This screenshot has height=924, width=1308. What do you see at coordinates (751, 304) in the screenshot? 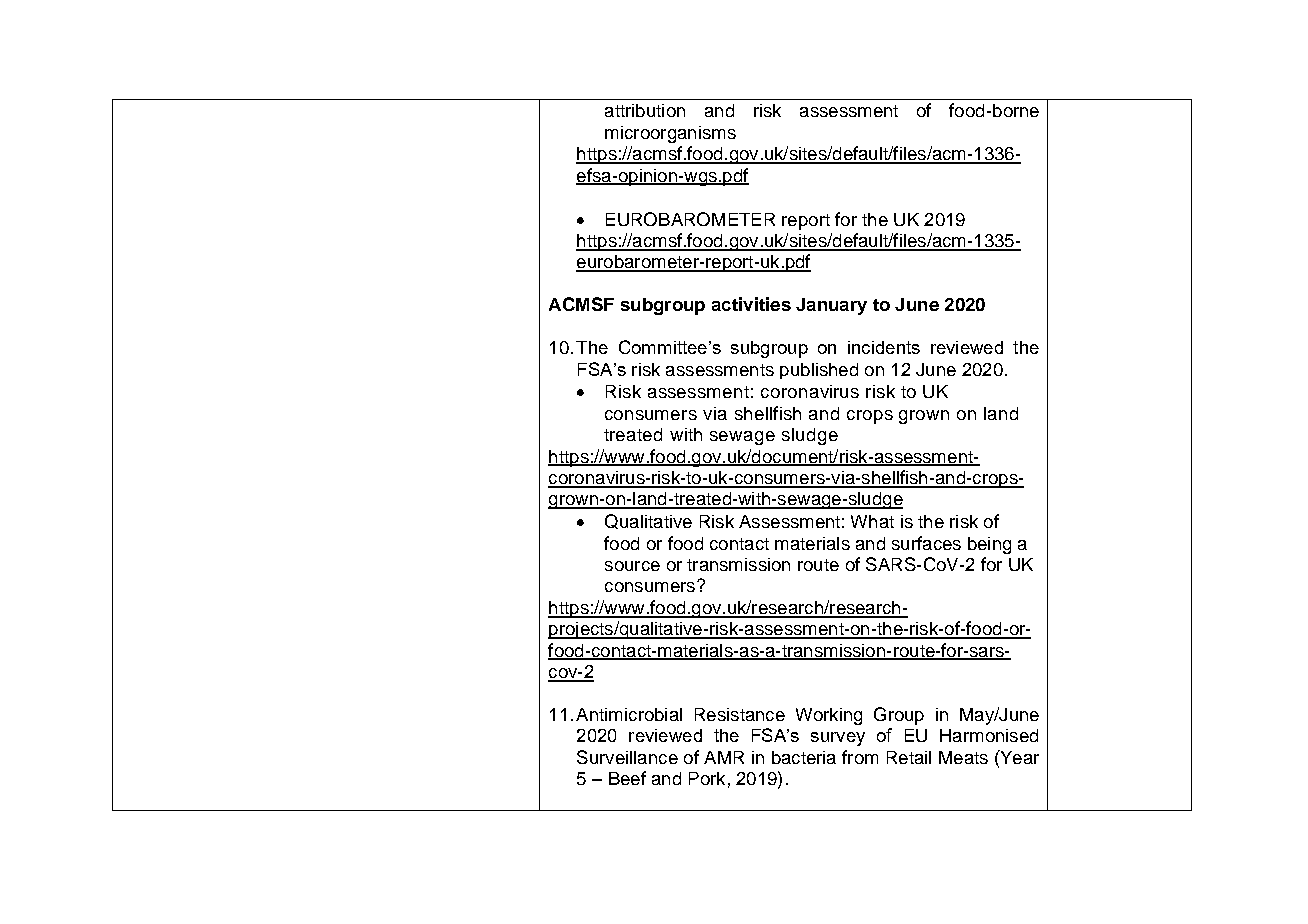
I see `activities` at bounding box center [751, 304].
